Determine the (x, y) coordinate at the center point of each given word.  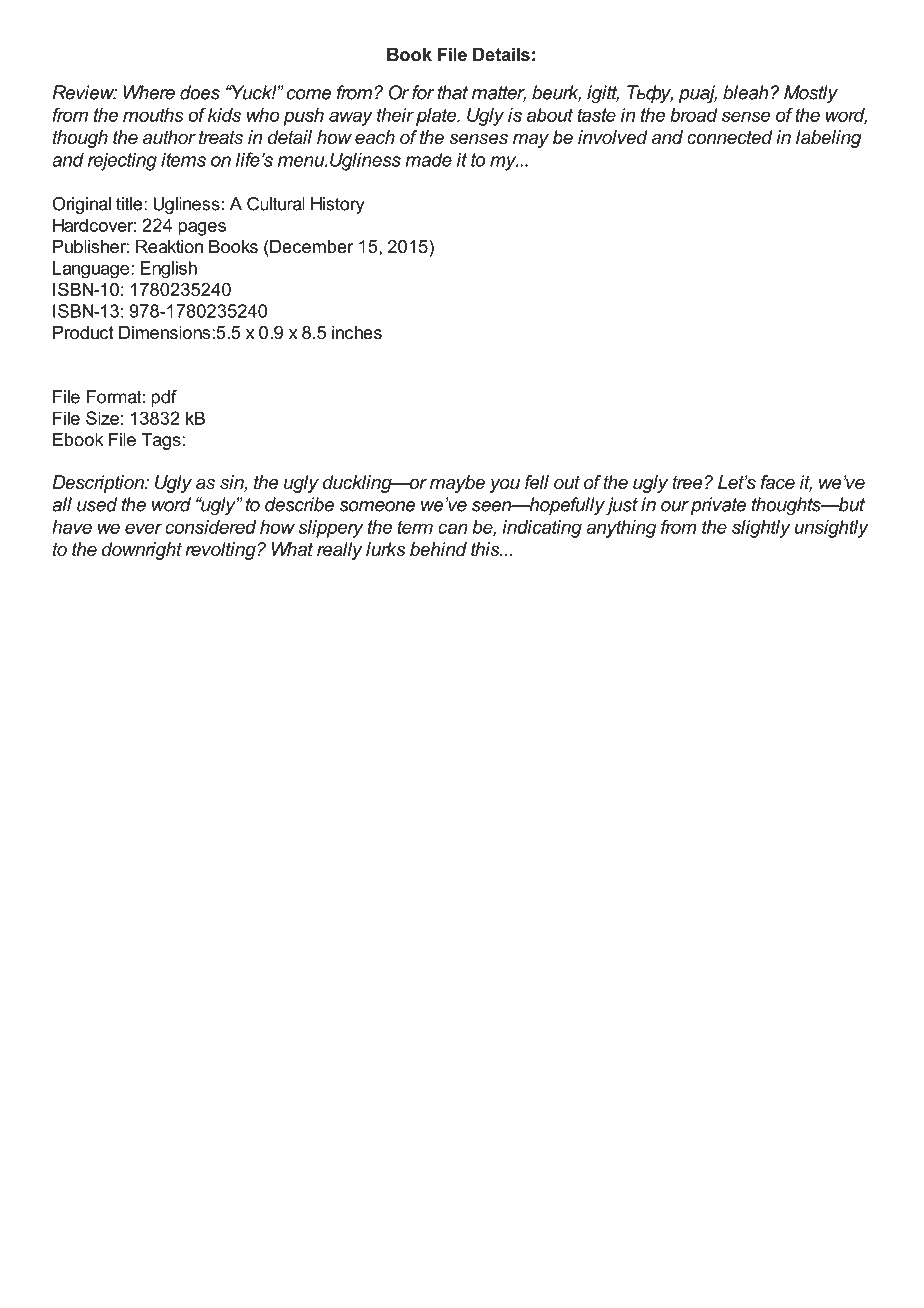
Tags (161, 441)
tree (687, 482)
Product (83, 332)
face (778, 482)
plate (437, 117)
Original (81, 205)
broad (694, 115)
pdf (164, 398)
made (429, 159)
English (168, 270)
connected (730, 137)
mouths (153, 115)
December (311, 246)
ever (143, 528)
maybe (457, 484)
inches (357, 332)
